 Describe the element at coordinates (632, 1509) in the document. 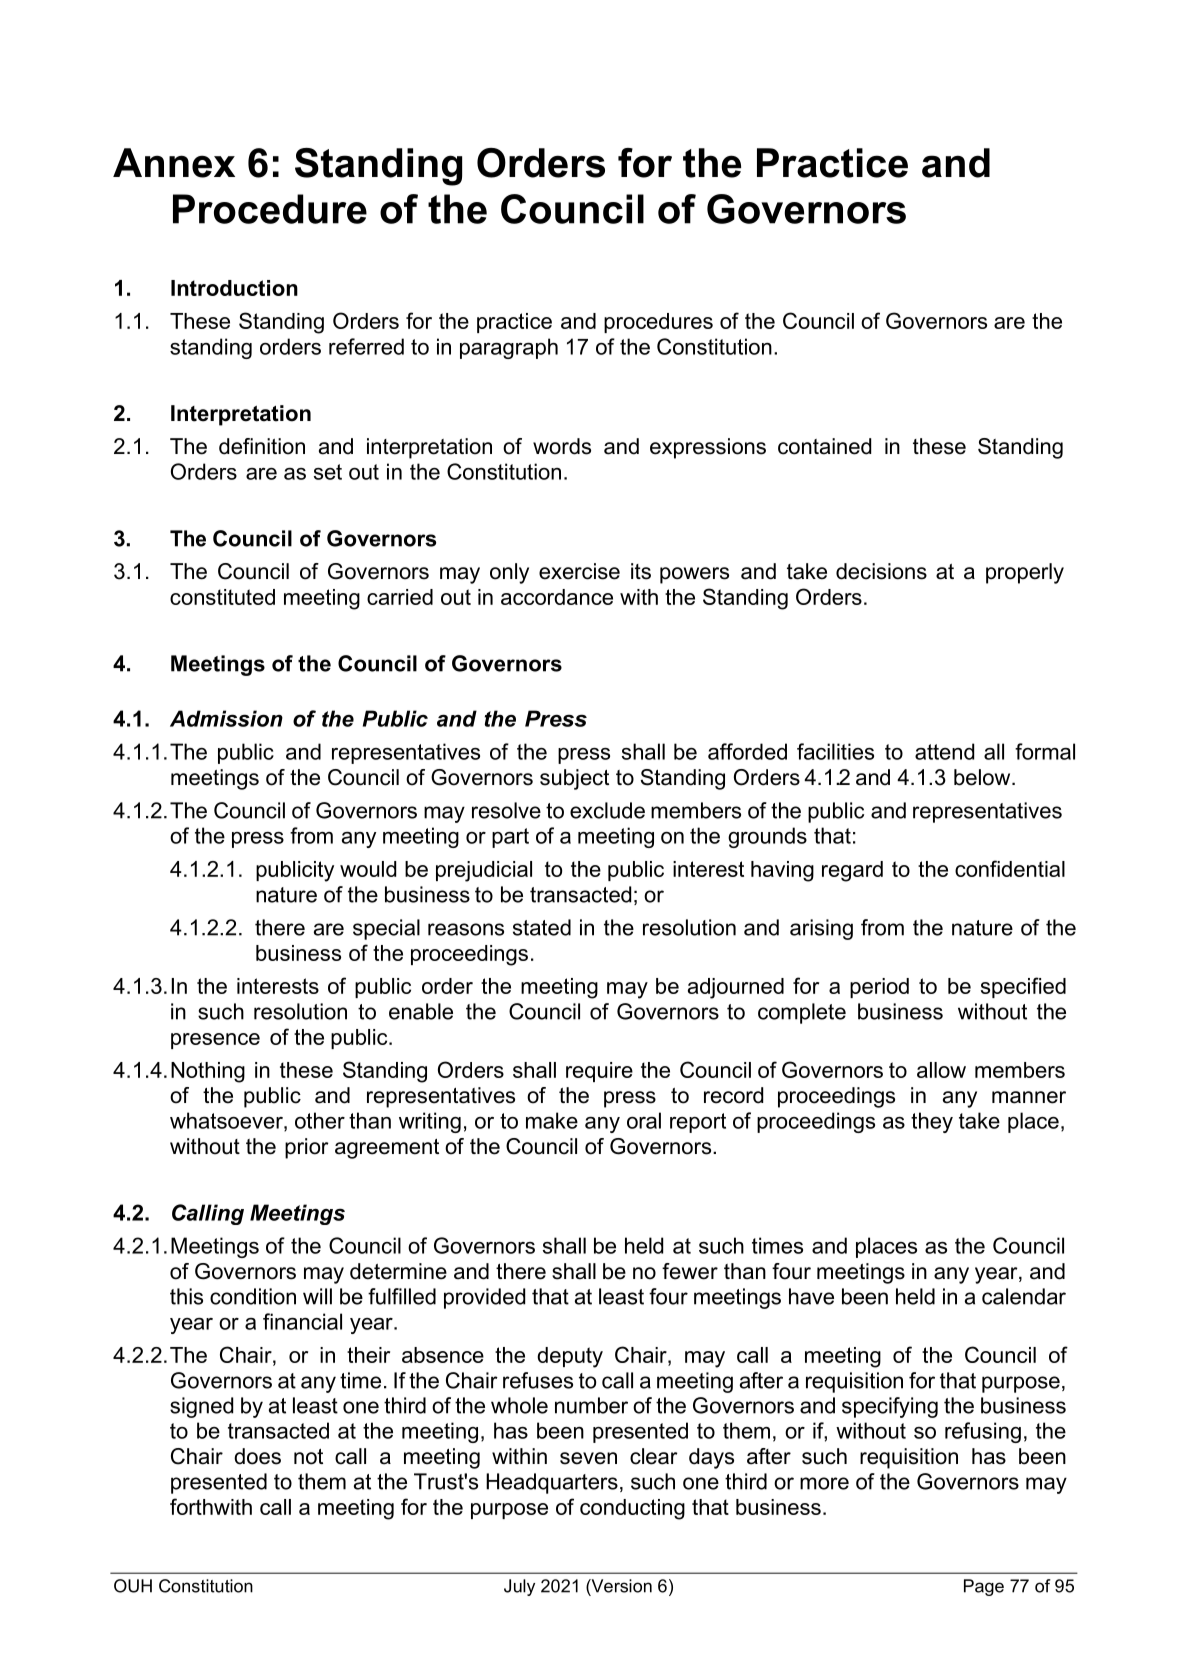

I see `conducting` at that location.
